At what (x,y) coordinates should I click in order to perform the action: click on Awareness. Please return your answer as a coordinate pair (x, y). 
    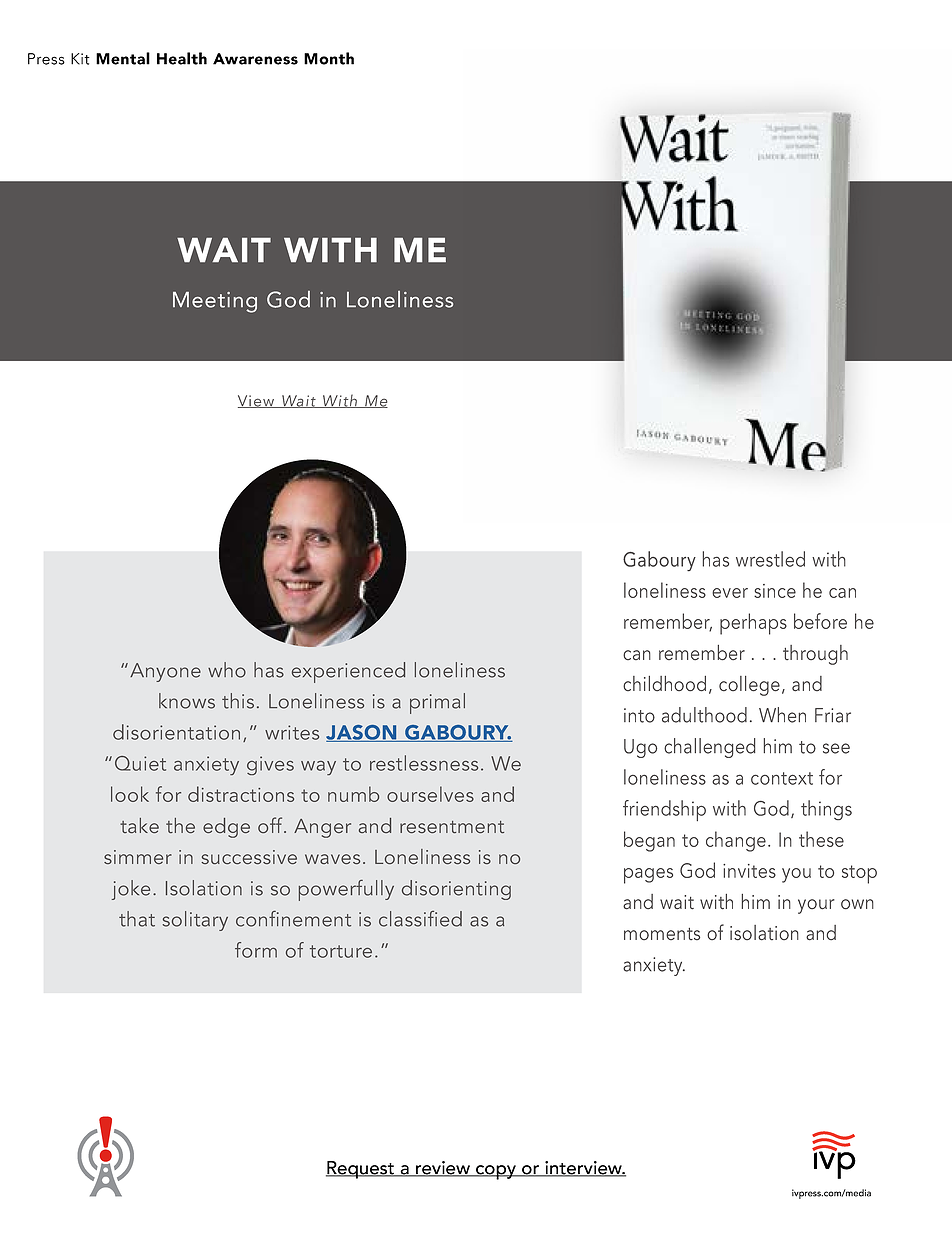
    Looking at the image, I should click on (255, 59).
